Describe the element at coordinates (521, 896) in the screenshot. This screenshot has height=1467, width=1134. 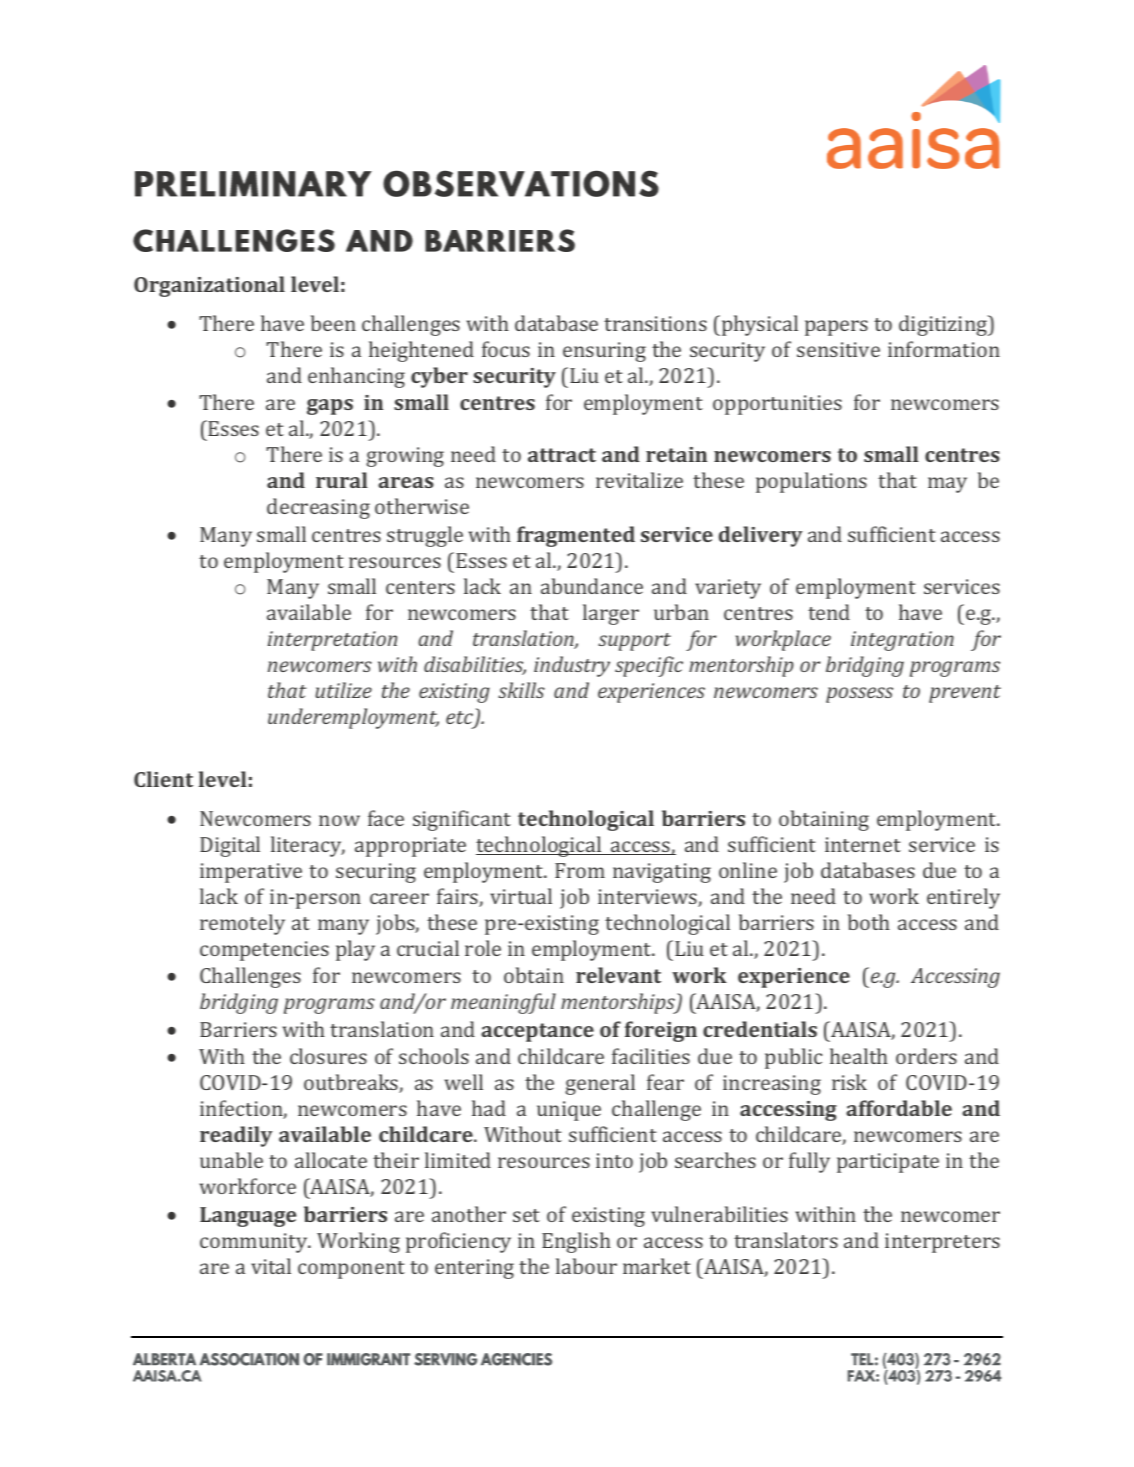
I see `virtual` at that location.
